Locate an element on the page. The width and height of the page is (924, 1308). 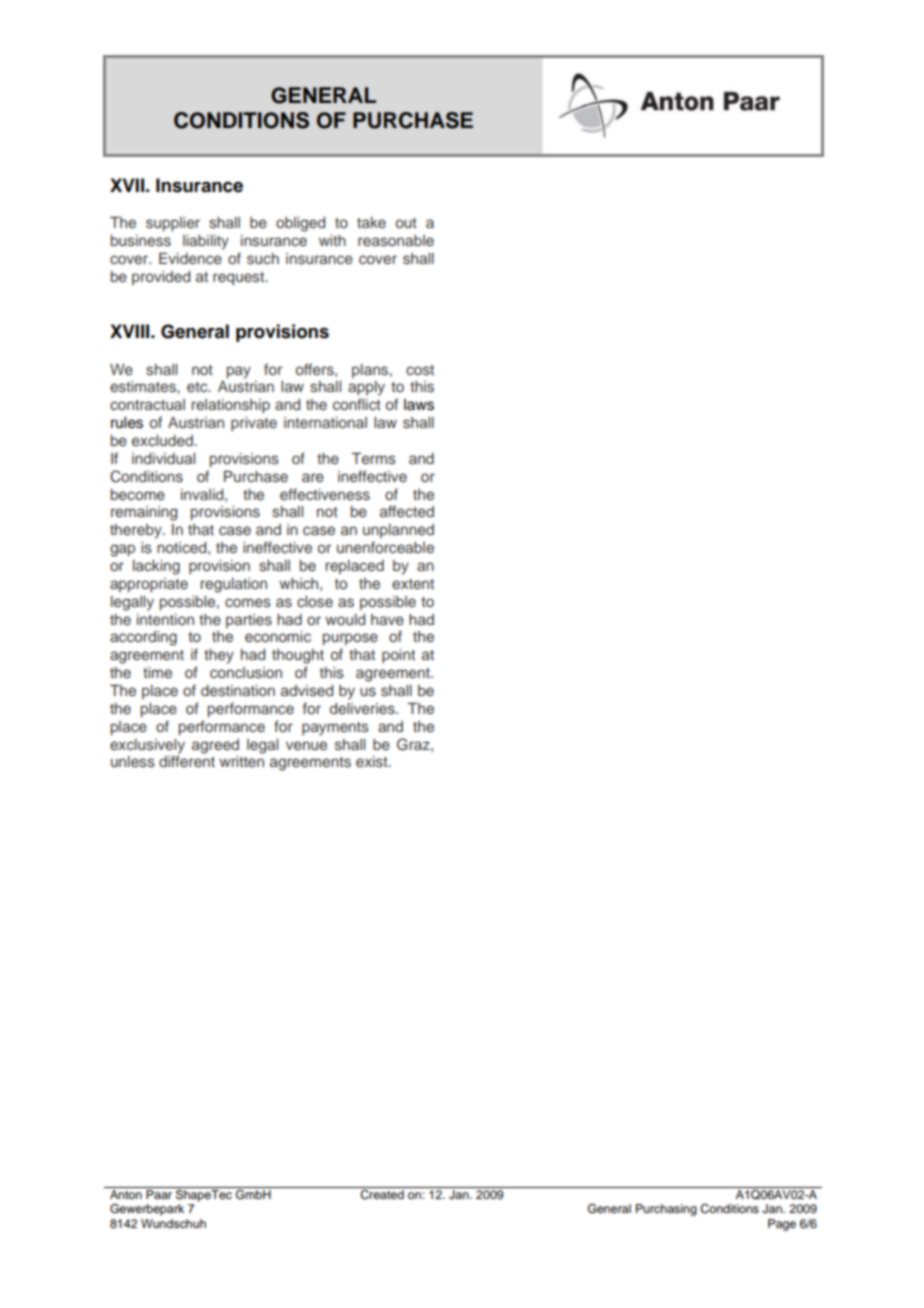
out is located at coordinates (406, 223).
